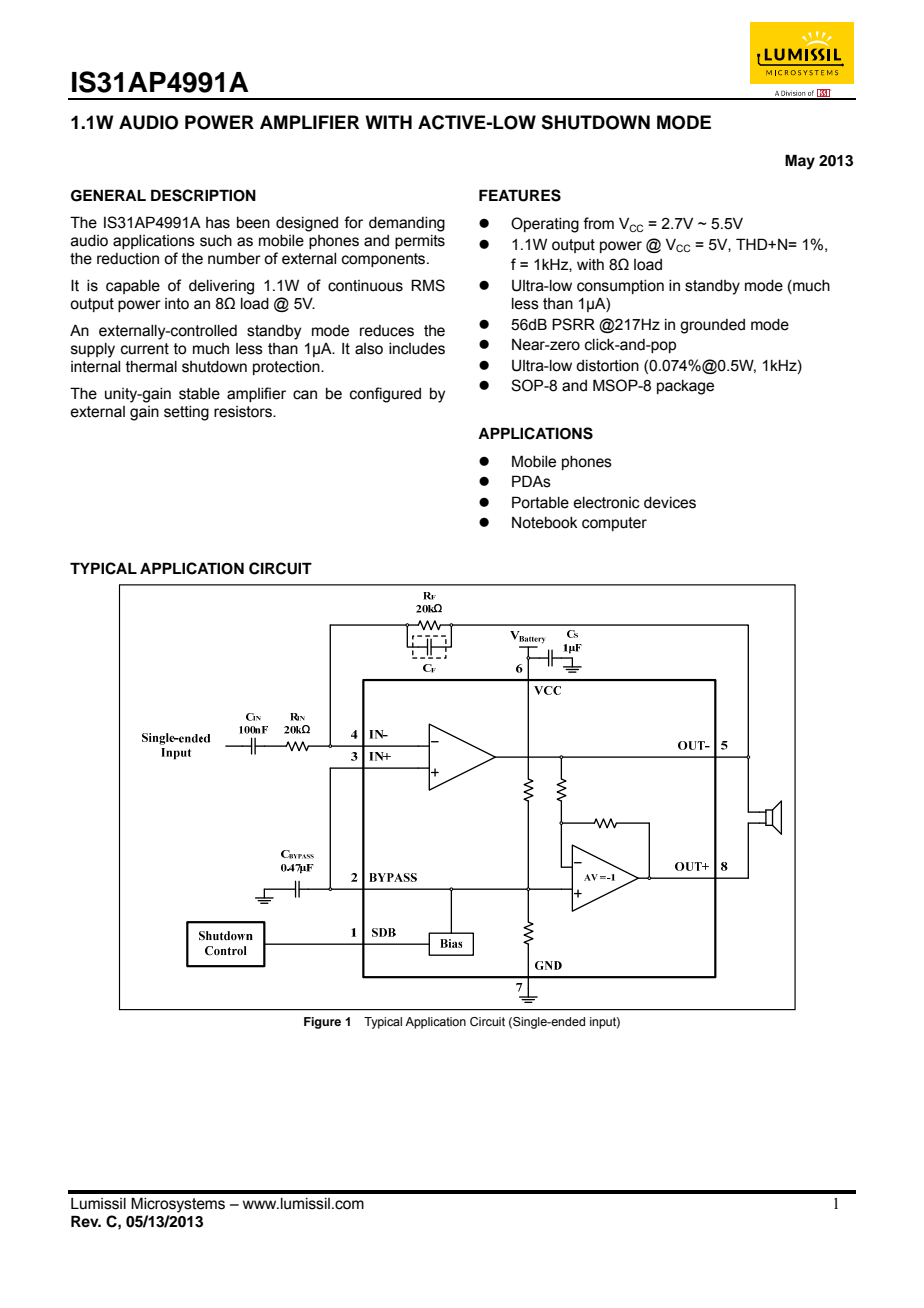 Image resolution: width=924 pixels, height=1308 pixels. Describe the element at coordinates (614, 524) in the page. I see `computer` at that location.
